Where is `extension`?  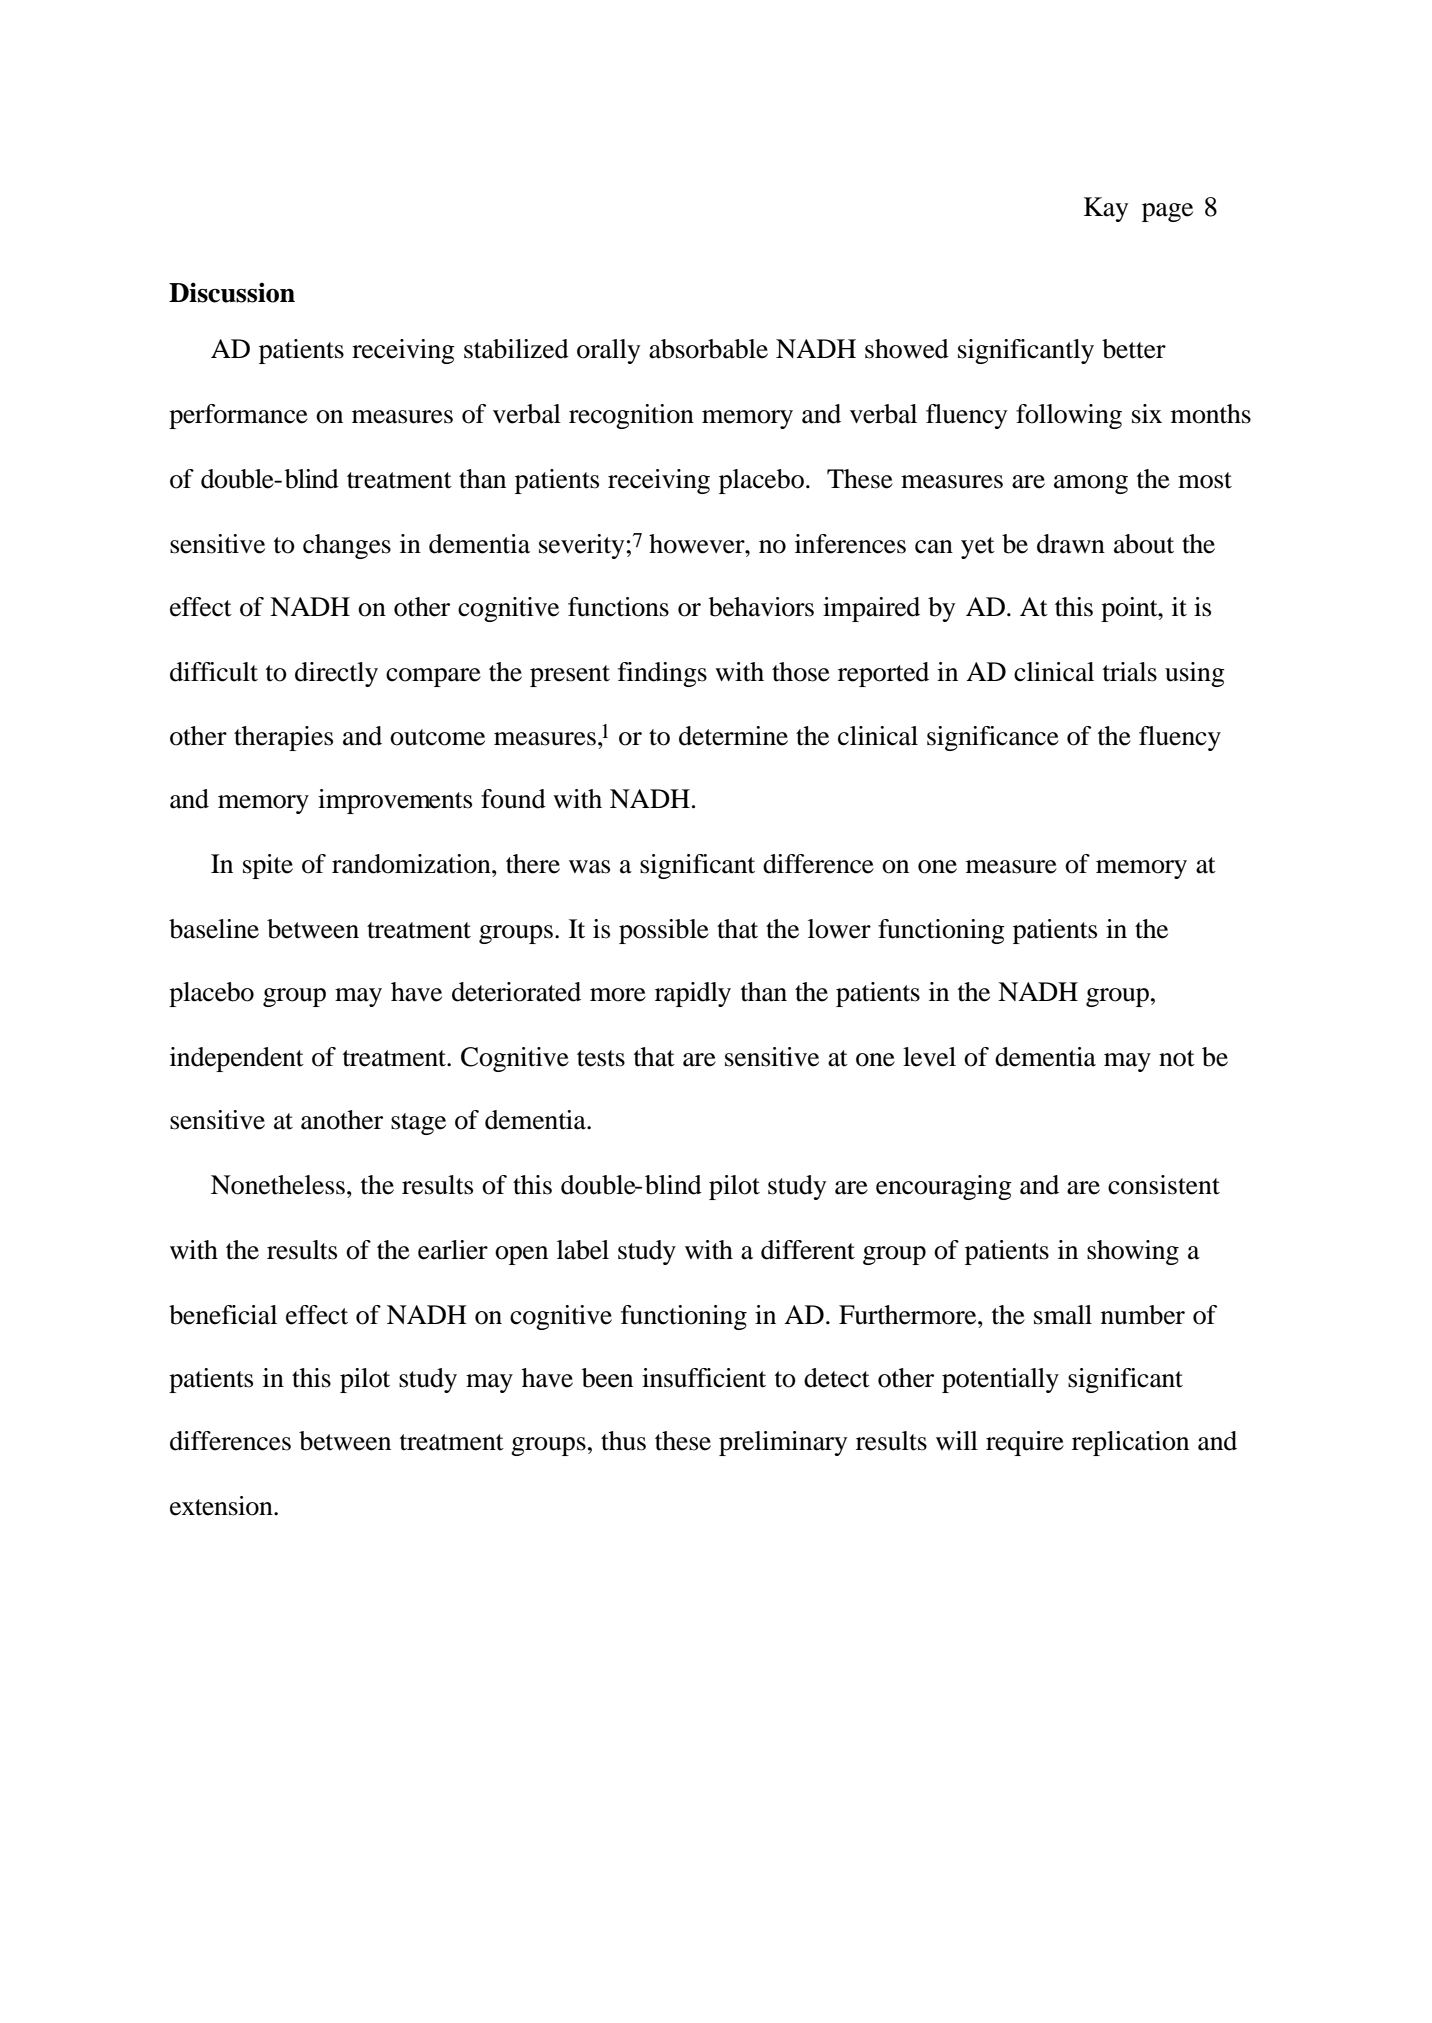 extension is located at coordinates (222, 1506).
